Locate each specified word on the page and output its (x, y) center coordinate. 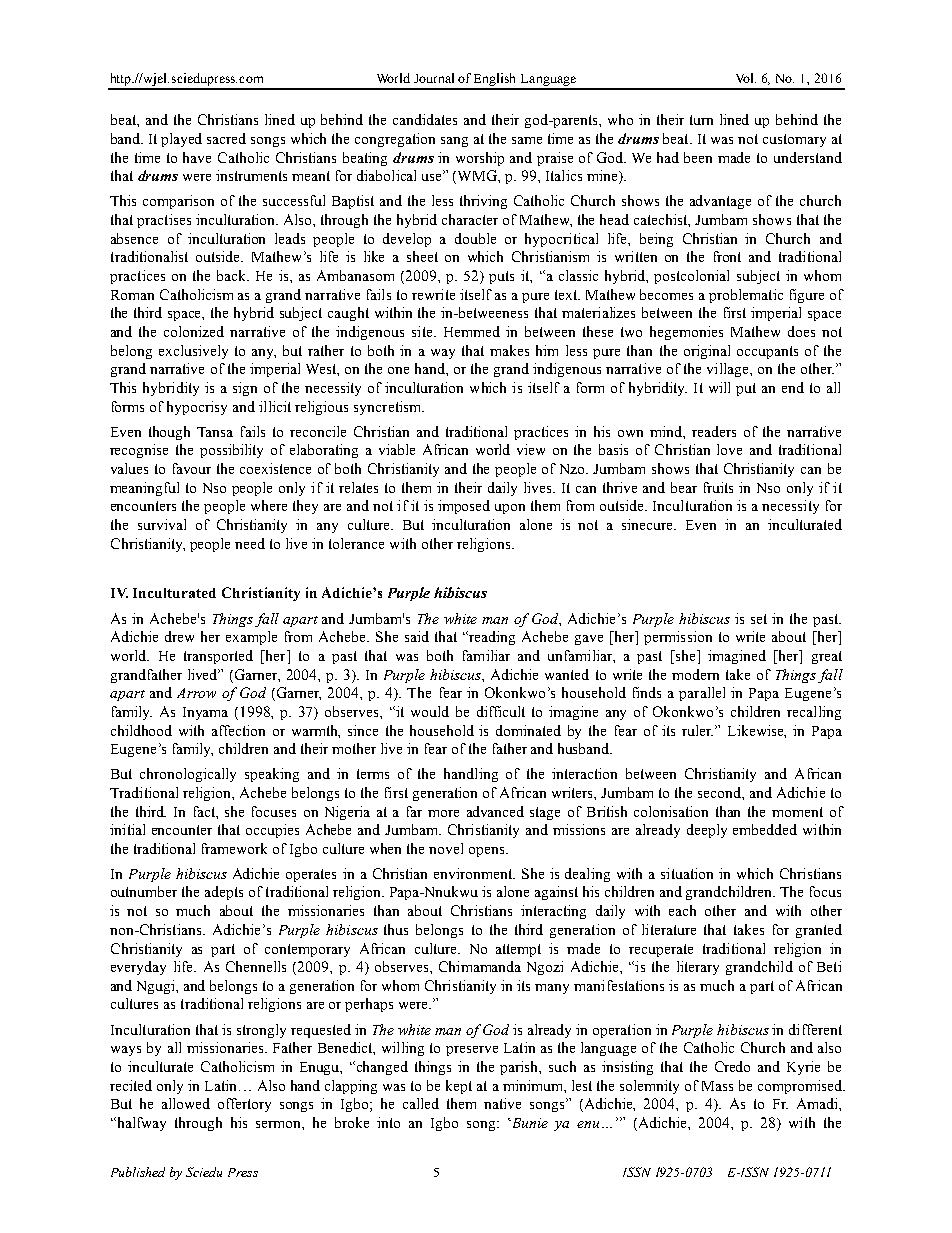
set (759, 619)
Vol (746, 78)
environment (474, 873)
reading (492, 638)
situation (687, 873)
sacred (226, 138)
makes (509, 350)
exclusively (193, 352)
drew (179, 636)
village (729, 370)
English (496, 81)
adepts (224, 893)
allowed (186, 1103)
